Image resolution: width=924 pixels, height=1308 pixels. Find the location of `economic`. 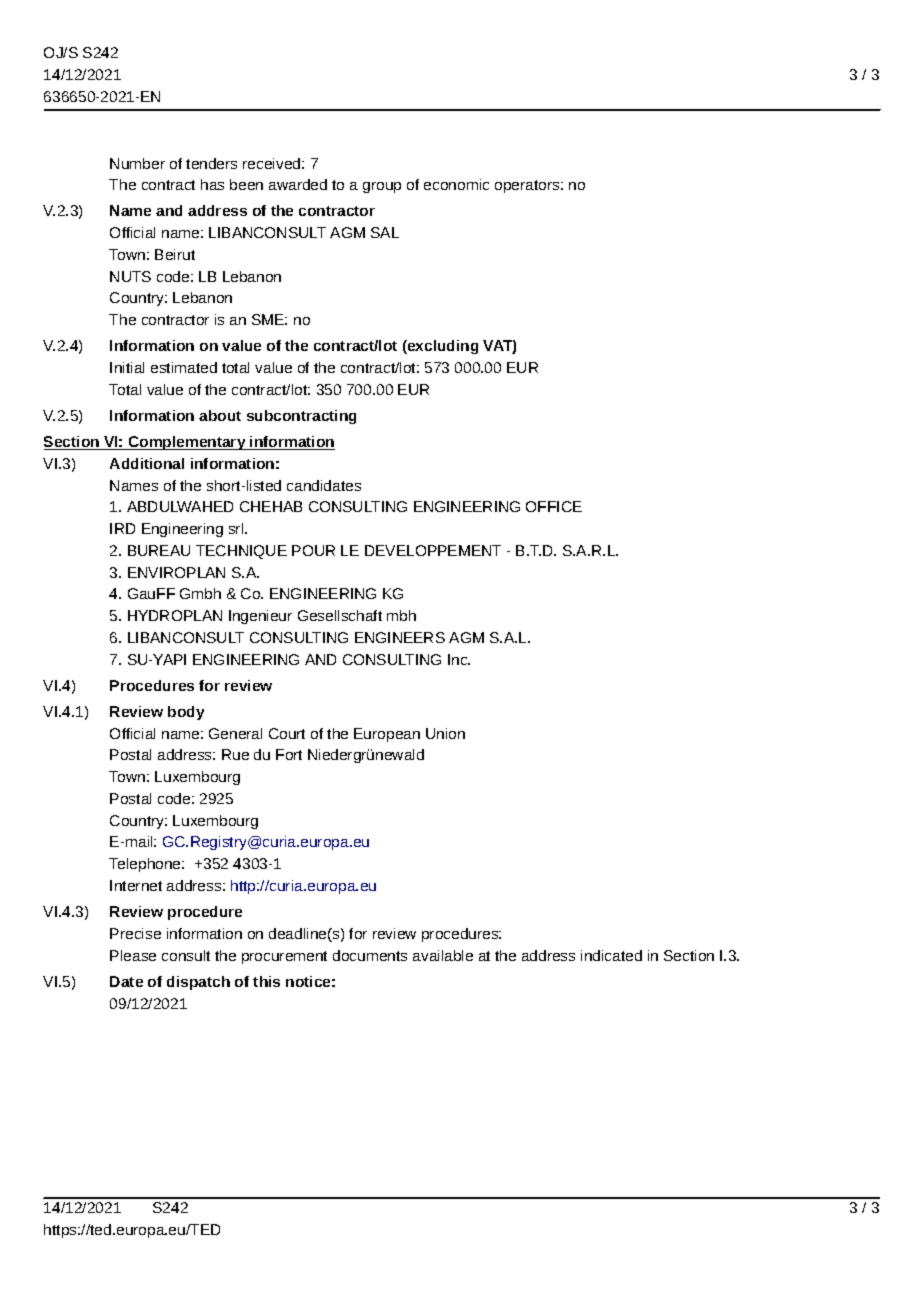

economic is located at coordinates (456, 184).
